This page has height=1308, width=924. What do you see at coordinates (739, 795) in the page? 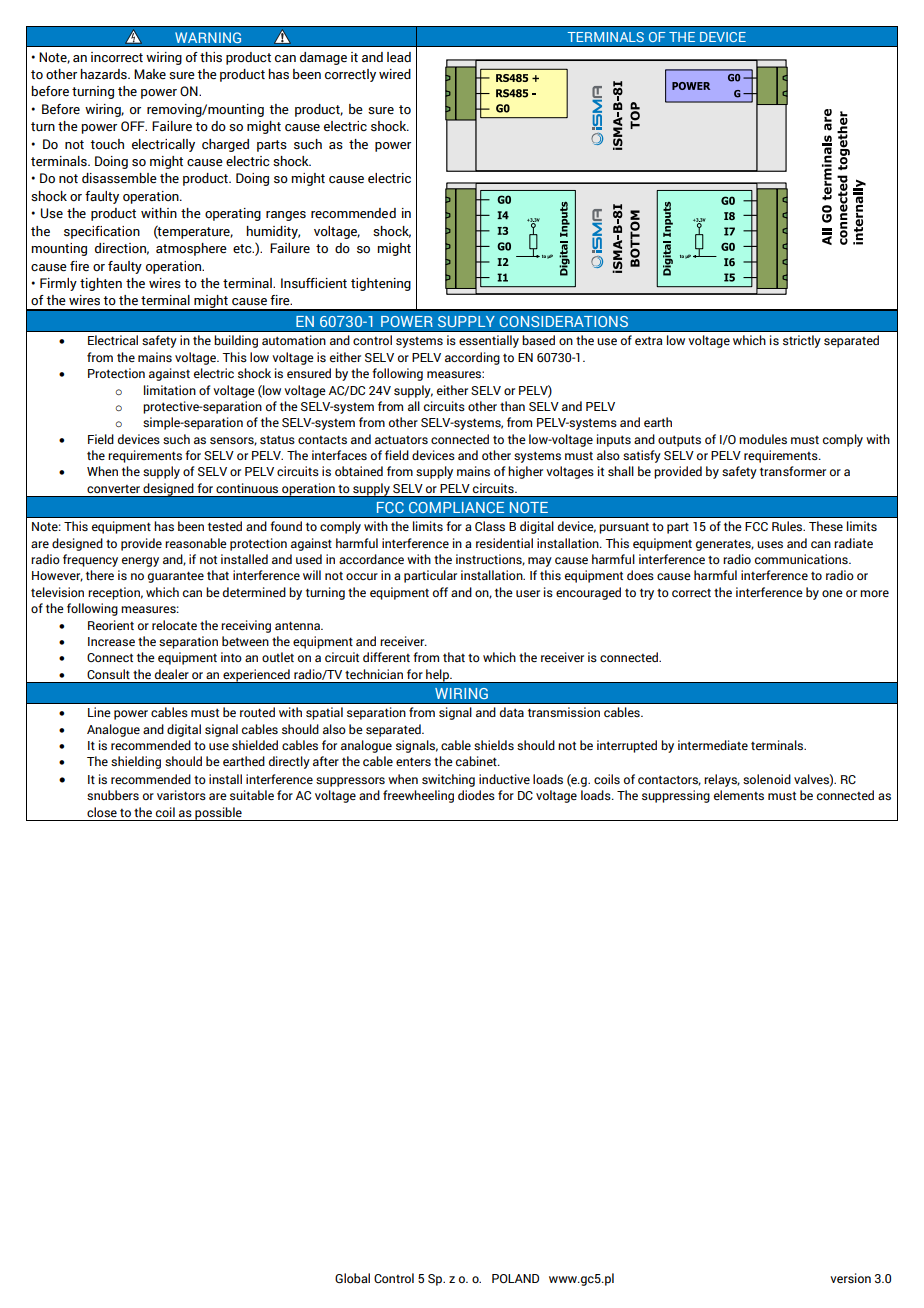
I see `elements` at bounding box center [739, 795].
